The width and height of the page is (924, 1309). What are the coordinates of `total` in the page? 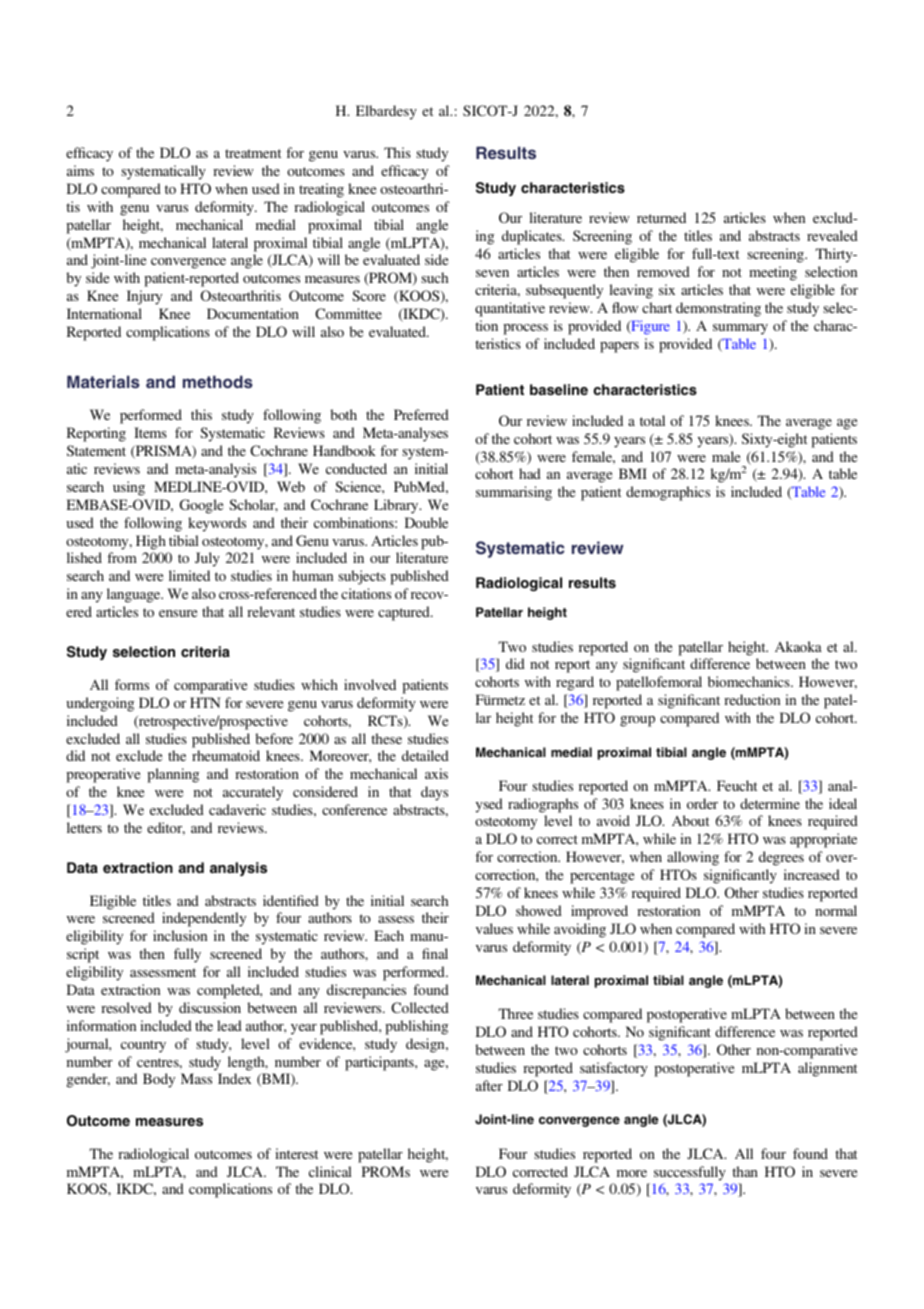 It's located at (652, 420).
